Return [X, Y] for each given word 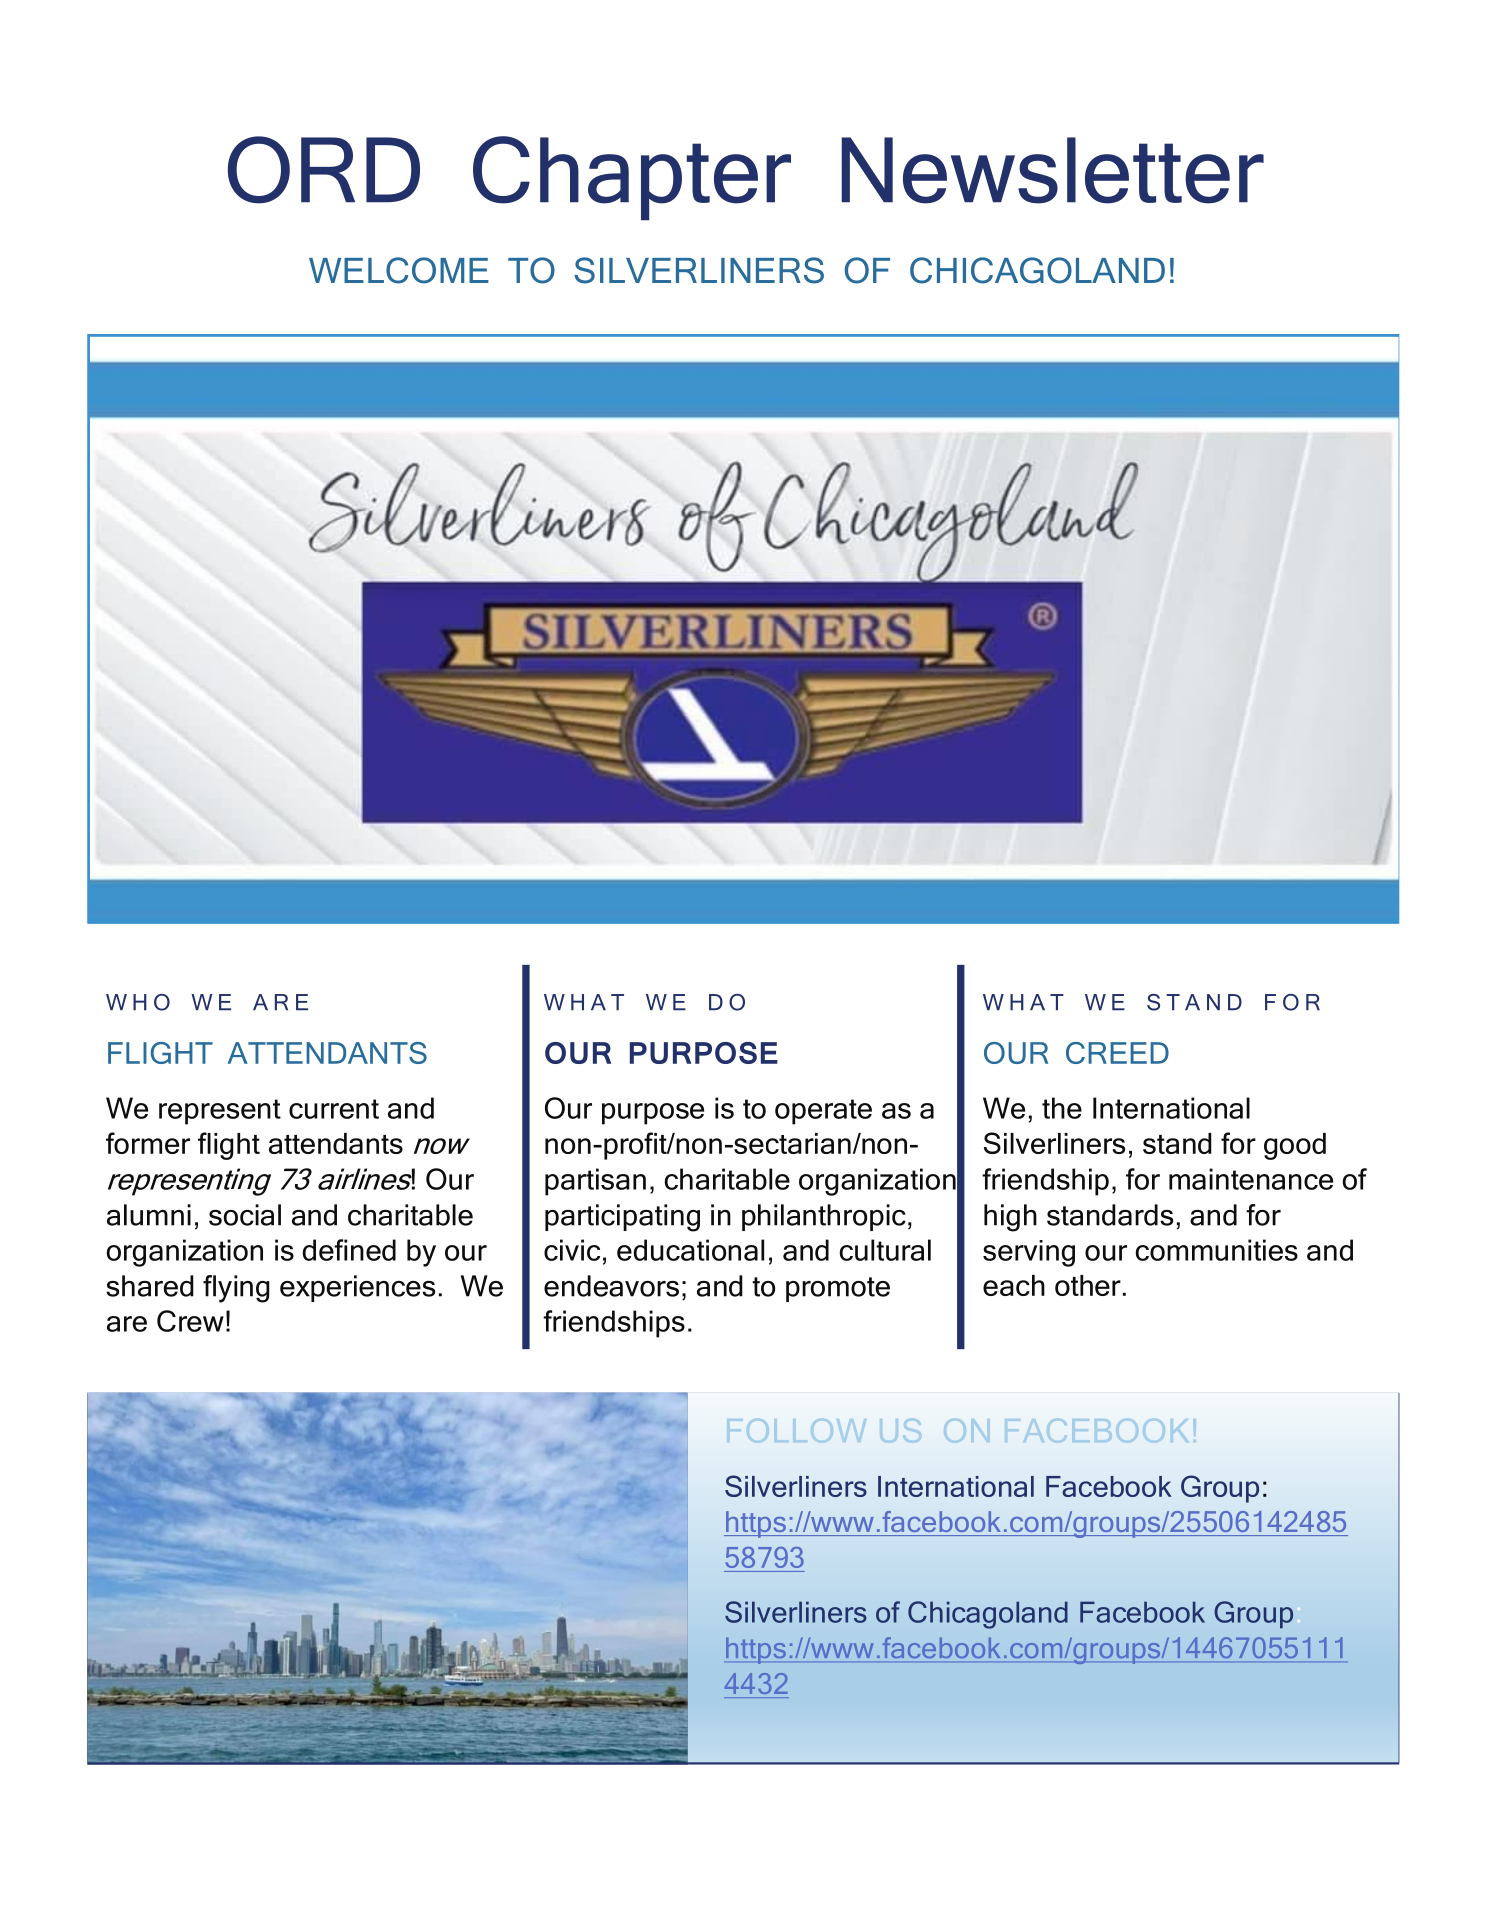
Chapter [632, 178]
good [1295, 1146]
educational [690, 1250]
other [1088, 1285]
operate [823, 1112]
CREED [1117, 1053]
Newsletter [1052, 170]
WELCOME [399, 270]
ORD [324, 170]
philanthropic [824, 1217]
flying [236, 1289]
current [334, 1109]
